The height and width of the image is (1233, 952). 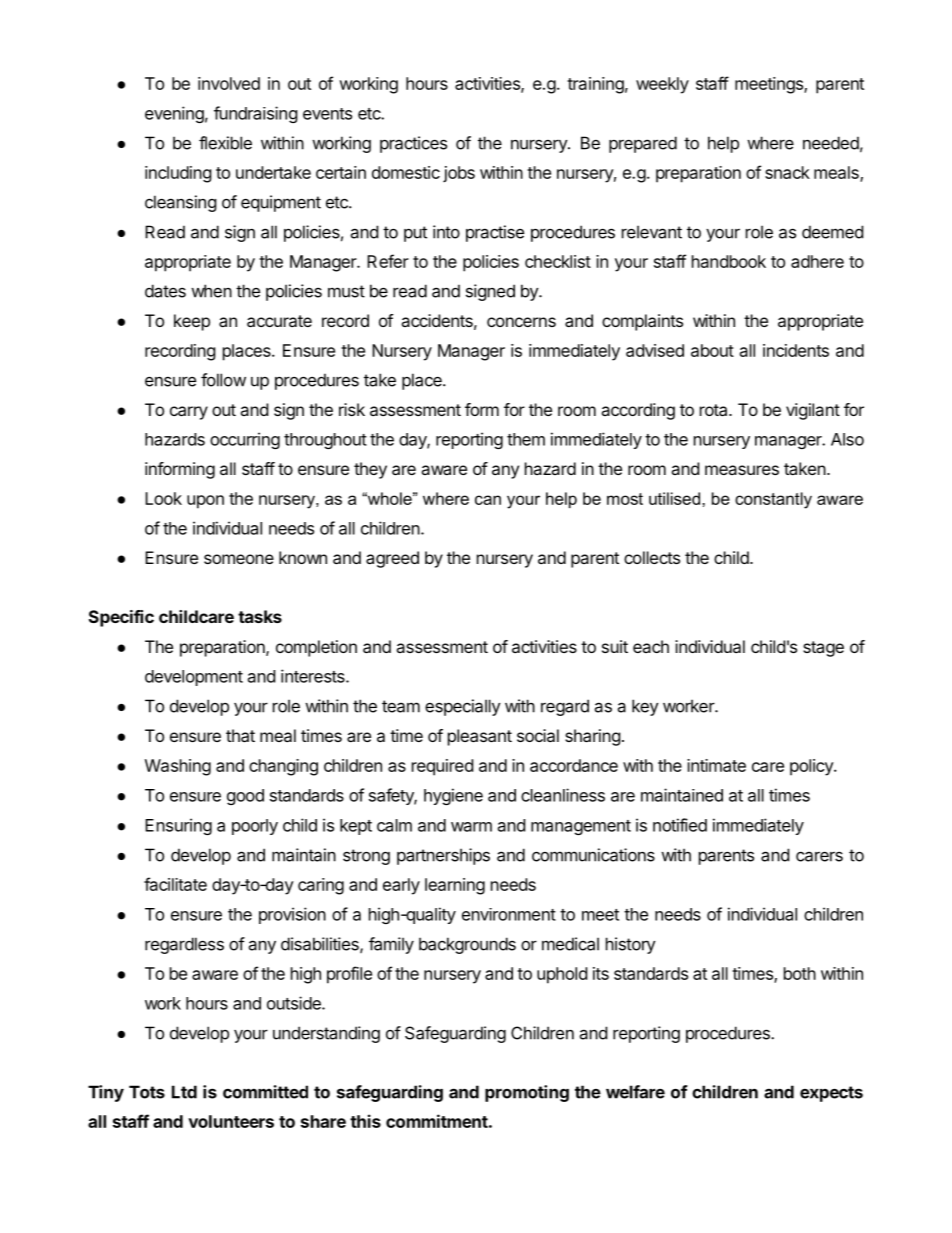 I want to click on stage, so click(x=823, y=649).
